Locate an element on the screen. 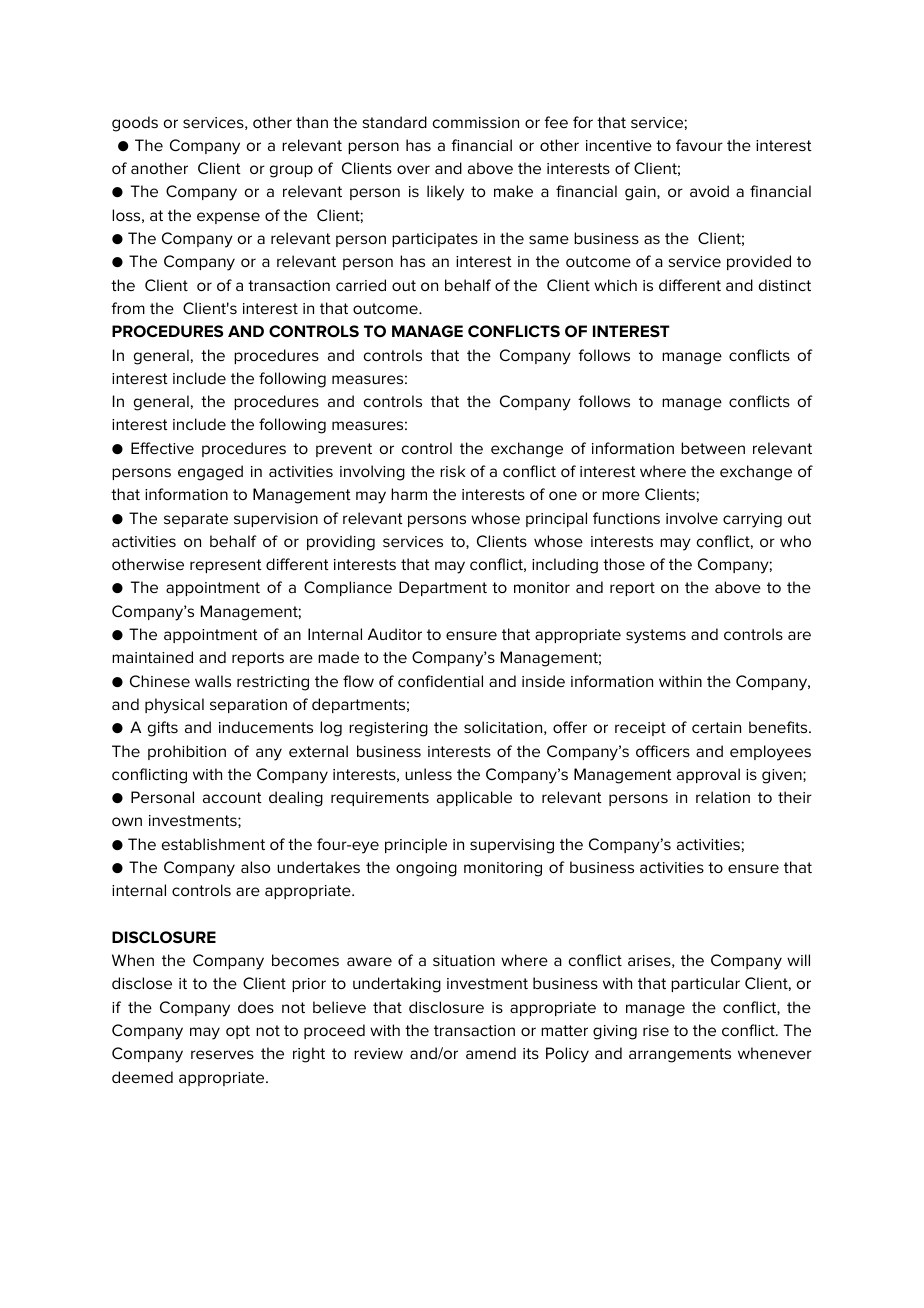 The image size is (924, 1308). systems is located at coordinates (656, 636).
